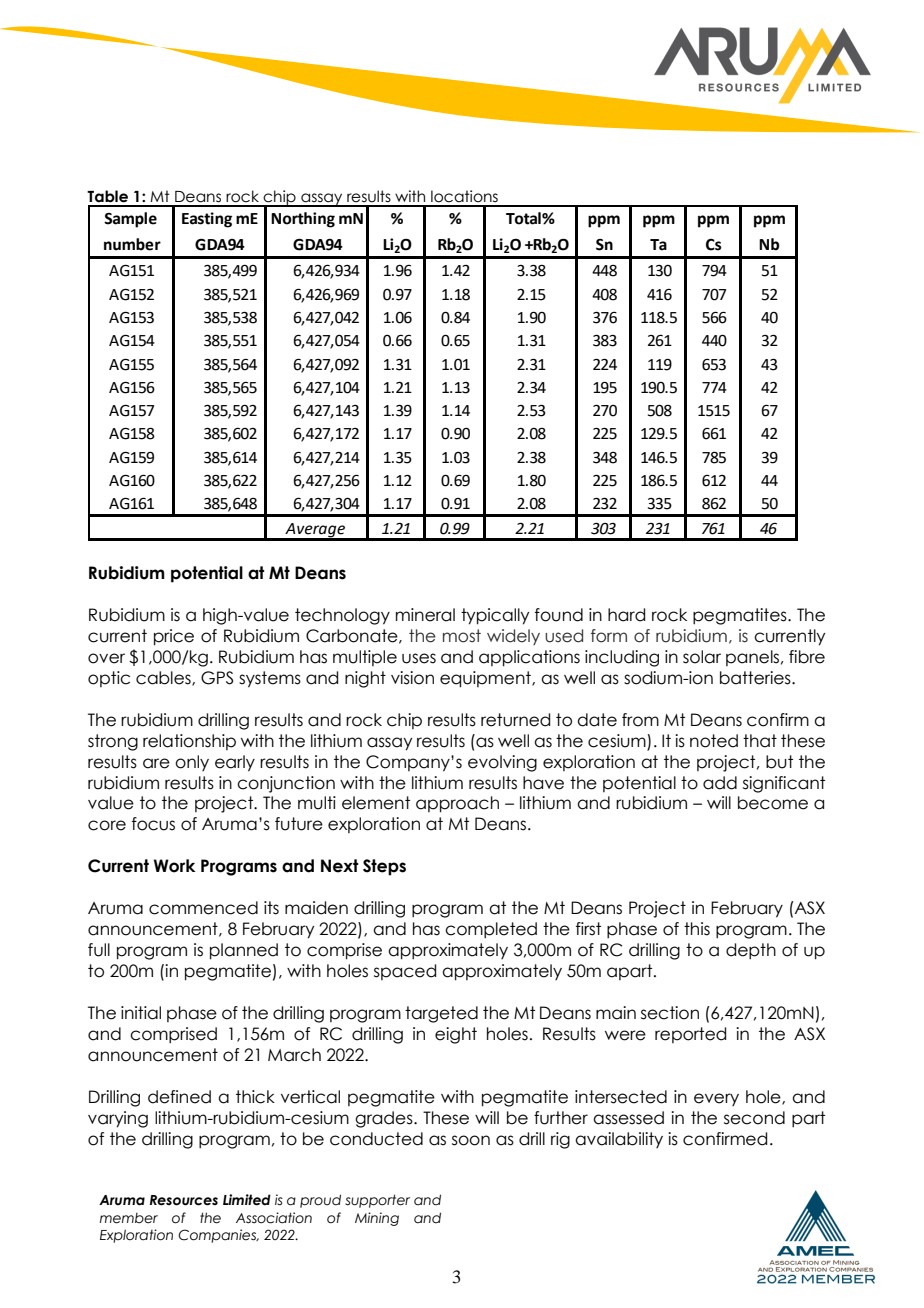 This image has width=924, height=1308. What do you see at coordinates (244, 951) in the image?
I see `planned` at bounding box center [244, 951].
